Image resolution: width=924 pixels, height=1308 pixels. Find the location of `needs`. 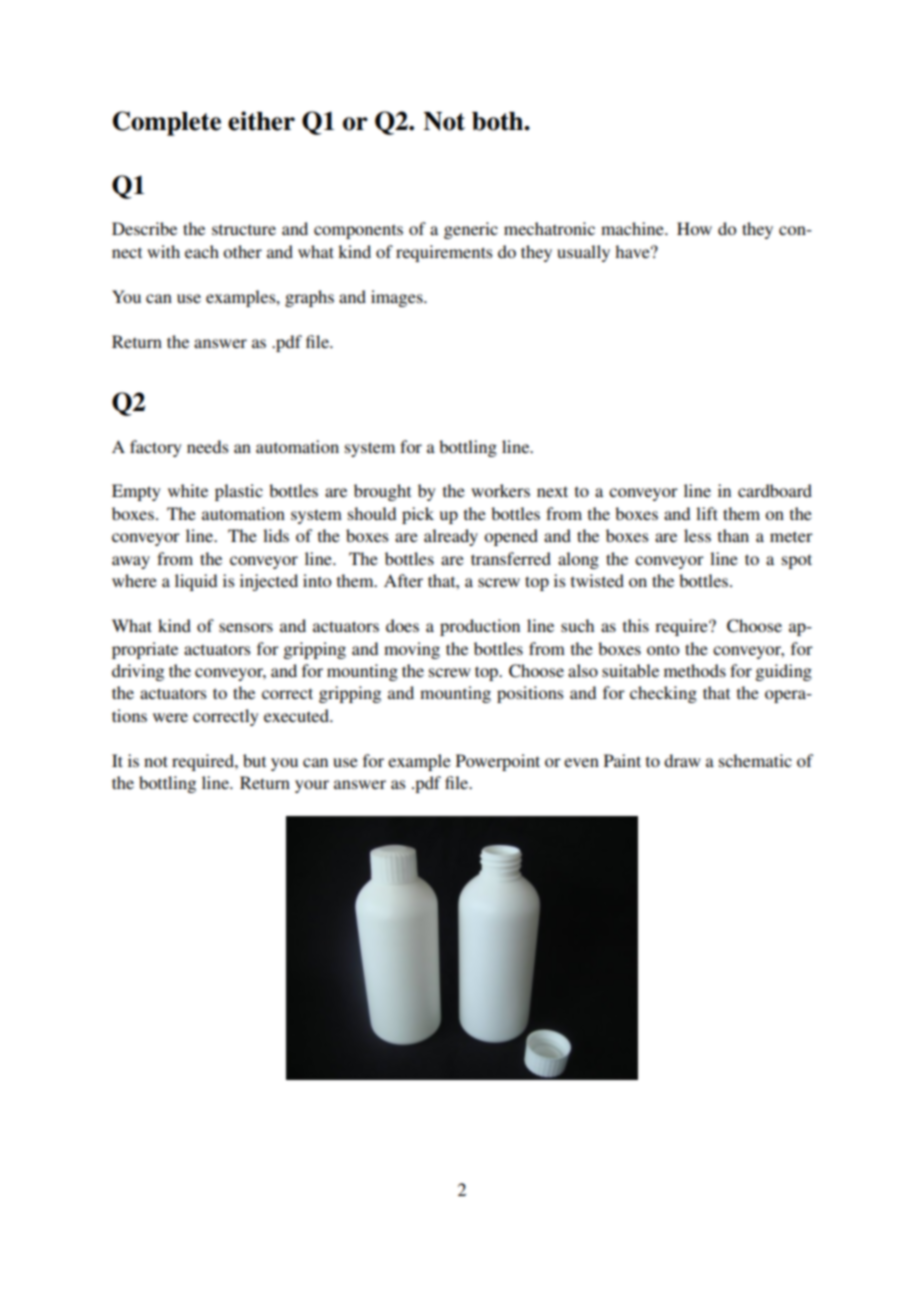

needs is located at coordinates (207, 446).
